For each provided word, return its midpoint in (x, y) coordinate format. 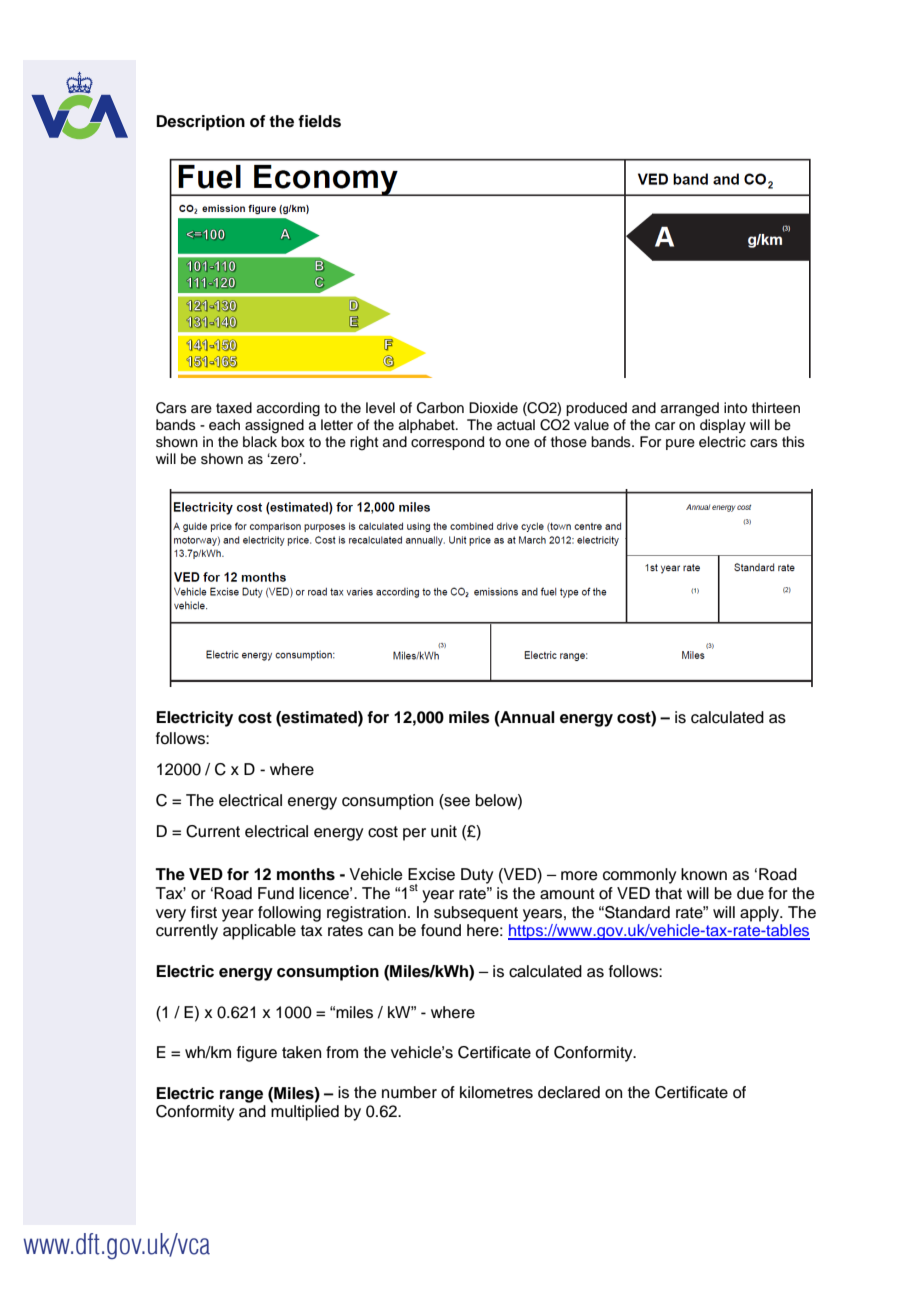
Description (200, 123)
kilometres (496, 1092)
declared (569, 1092)
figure (257, 1054)
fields (319, 121)
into (735, 408)
